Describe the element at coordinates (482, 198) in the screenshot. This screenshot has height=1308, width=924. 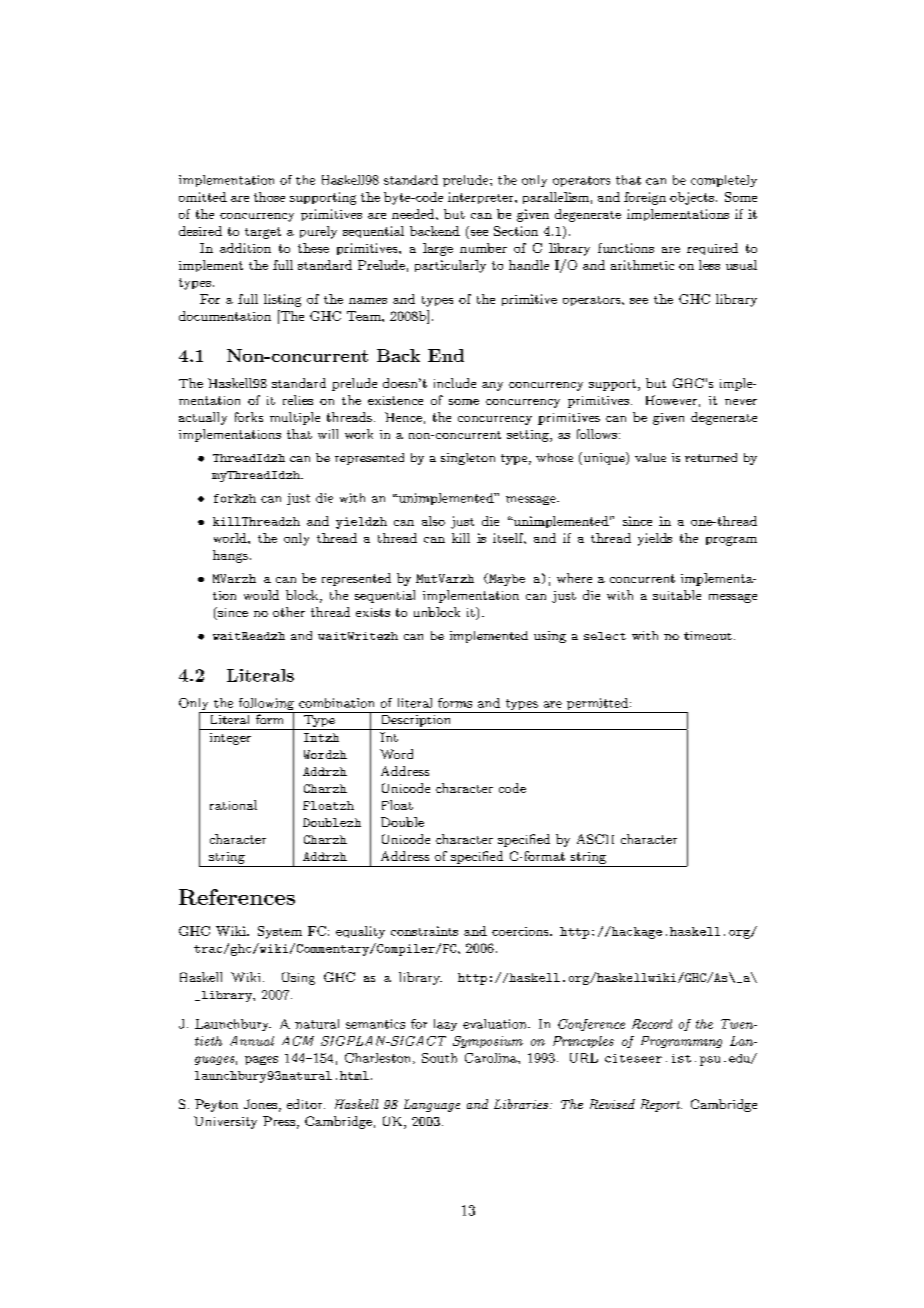
I see `interpreter` at that location.
